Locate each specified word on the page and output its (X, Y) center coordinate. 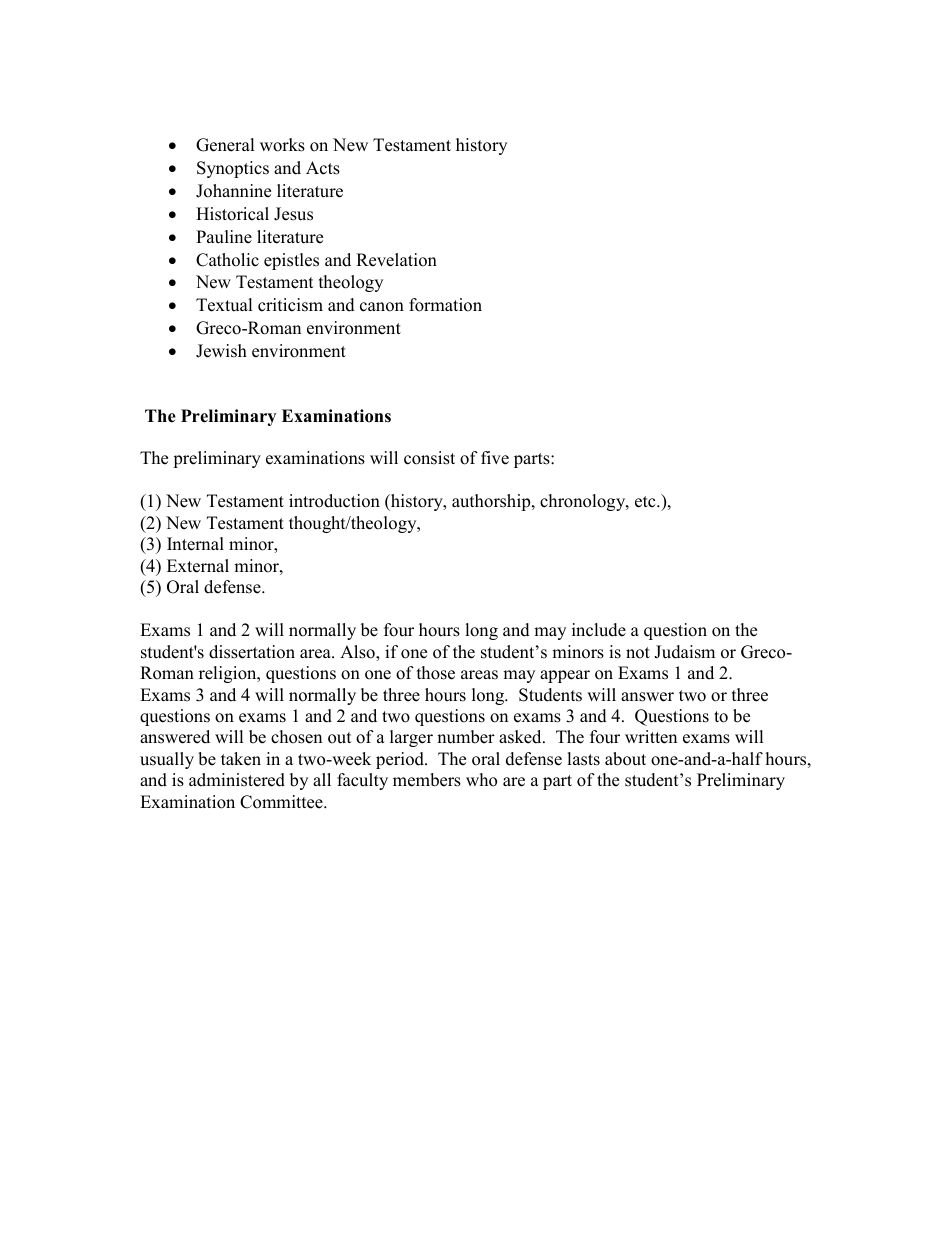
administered (237, 780)
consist (429, 458)
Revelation (396, 260)
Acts (323, 168)
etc (646, 502)
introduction (334, 501)
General (225, 145)
